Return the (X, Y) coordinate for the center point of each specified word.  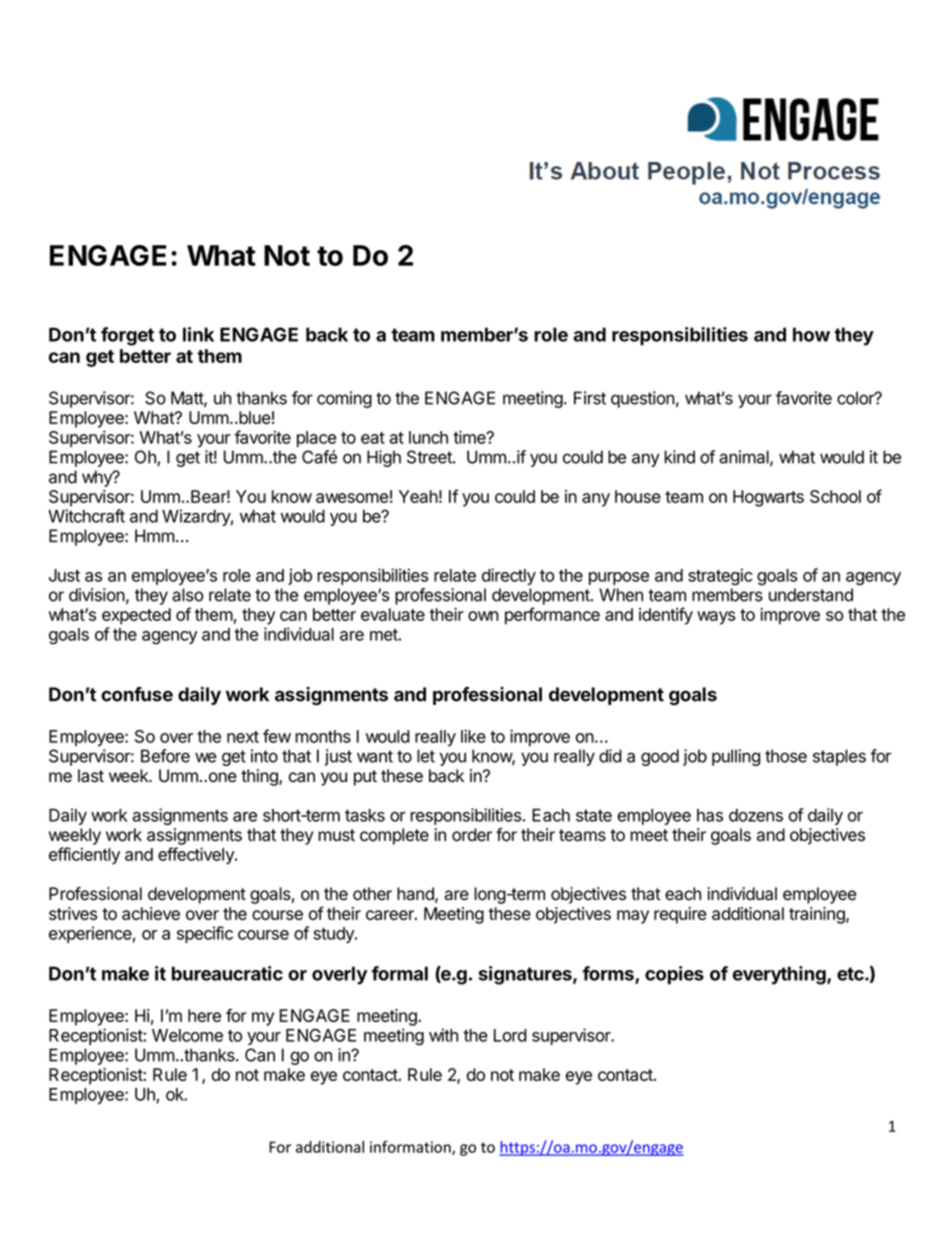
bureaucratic (227, 973)
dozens (756, 815)
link (198, 334)
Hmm (155, 535)
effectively (197, 856)
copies (674, 975)
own (483, 616)
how (811, 334)
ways (716, 618)
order (472, 835)
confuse (137, 694)
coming (344, 399)
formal (399, 973)
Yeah (418, 496)
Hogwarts (768, 498)
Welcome (187, 1035)
